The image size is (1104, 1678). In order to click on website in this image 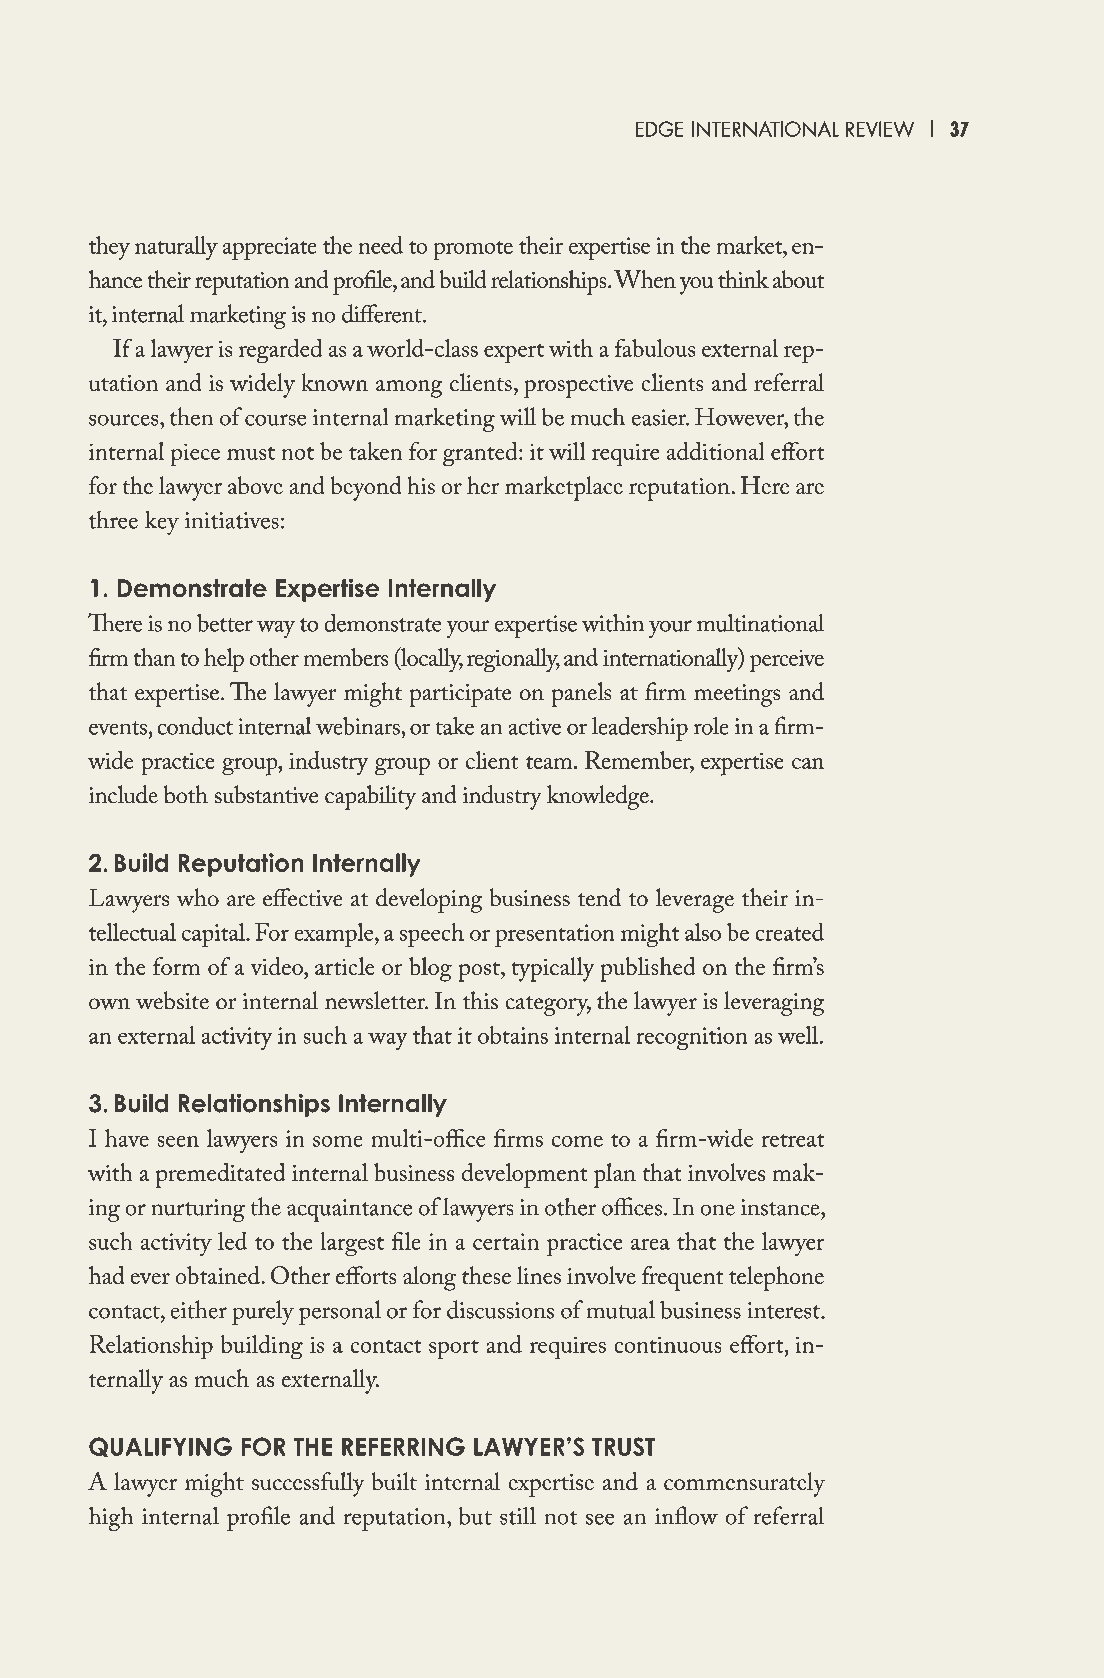, I will do `click(172, 1000)`.
